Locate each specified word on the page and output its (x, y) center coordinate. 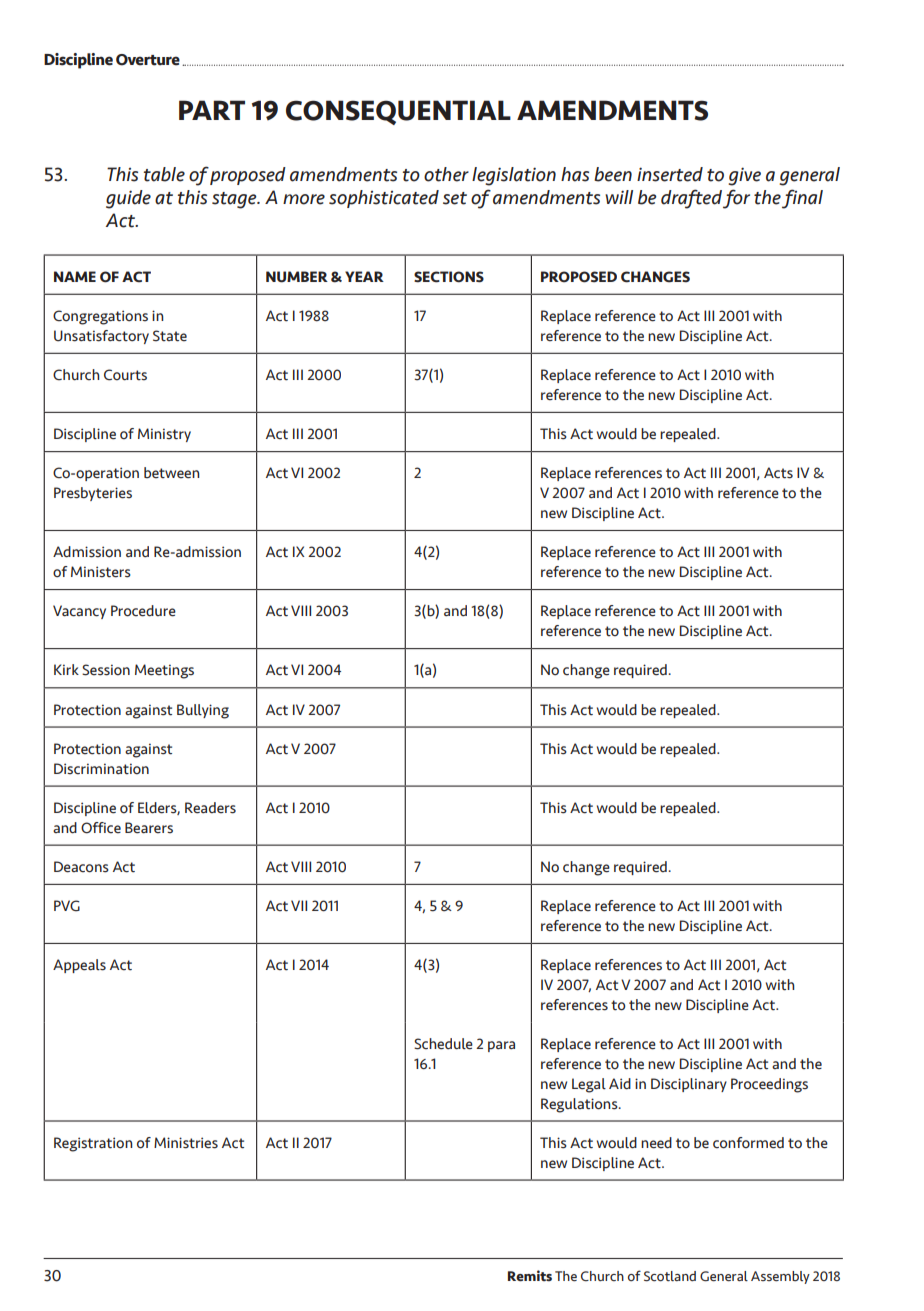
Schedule (443, 1044)
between (172, 473)
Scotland (670, 1276)
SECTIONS (449, 277)
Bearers (149, 828)
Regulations (580, 1105)
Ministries (186, 1143)
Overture (148, 60)
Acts (778, 473)
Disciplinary (689, 1085)
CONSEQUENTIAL (398, 112)
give (744, 176)
